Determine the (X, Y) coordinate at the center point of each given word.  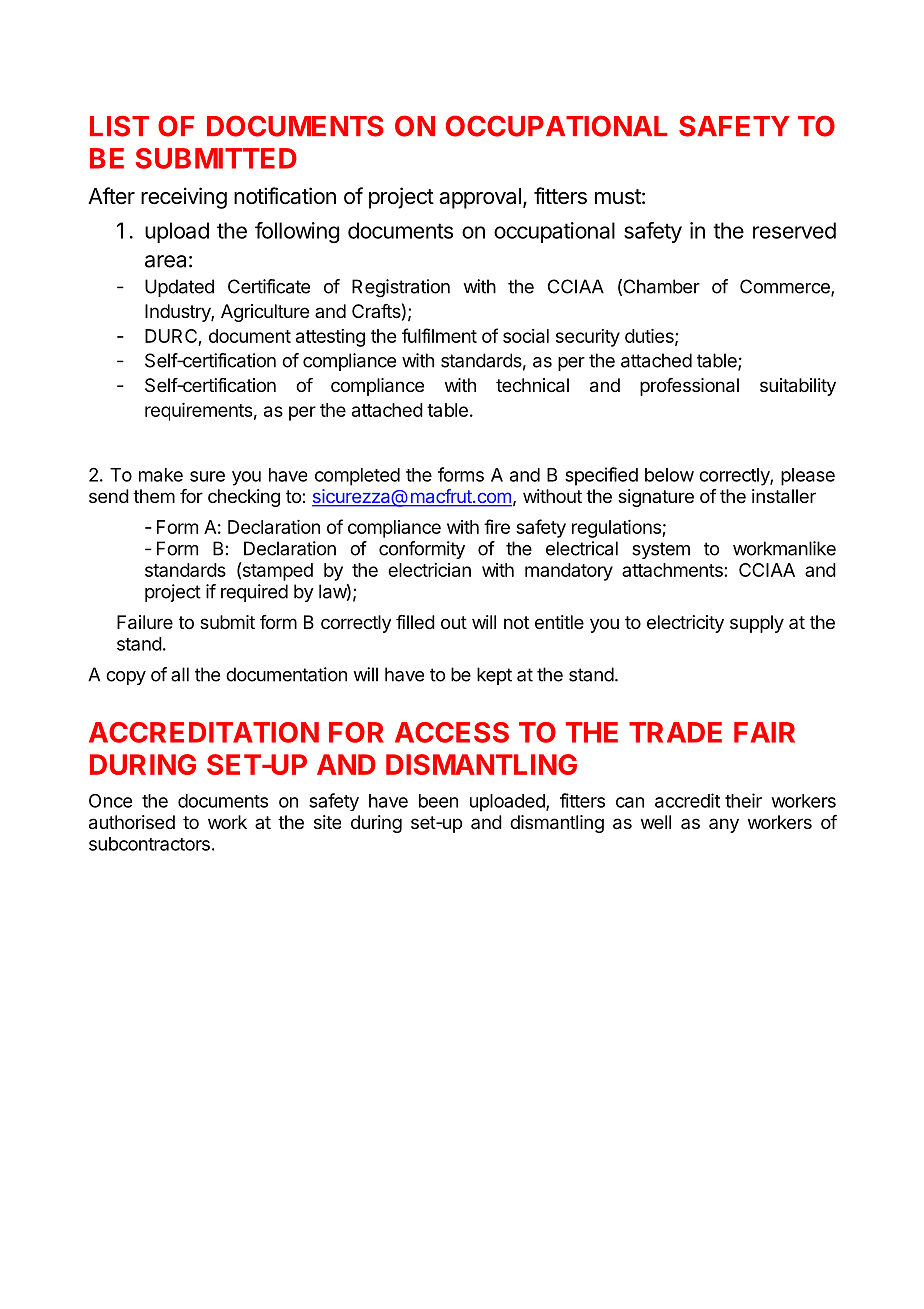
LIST (119, 126)
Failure (145, 622)
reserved (794, 230)
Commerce (786, 287)
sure (207, 476)
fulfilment (439, 335)
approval (480, 198)
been (438, 801)
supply (757, 624)
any (724, 825)
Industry (178, 313)
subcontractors (149, 844)
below (669, 475)
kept (494, 676)
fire (497, 526)
